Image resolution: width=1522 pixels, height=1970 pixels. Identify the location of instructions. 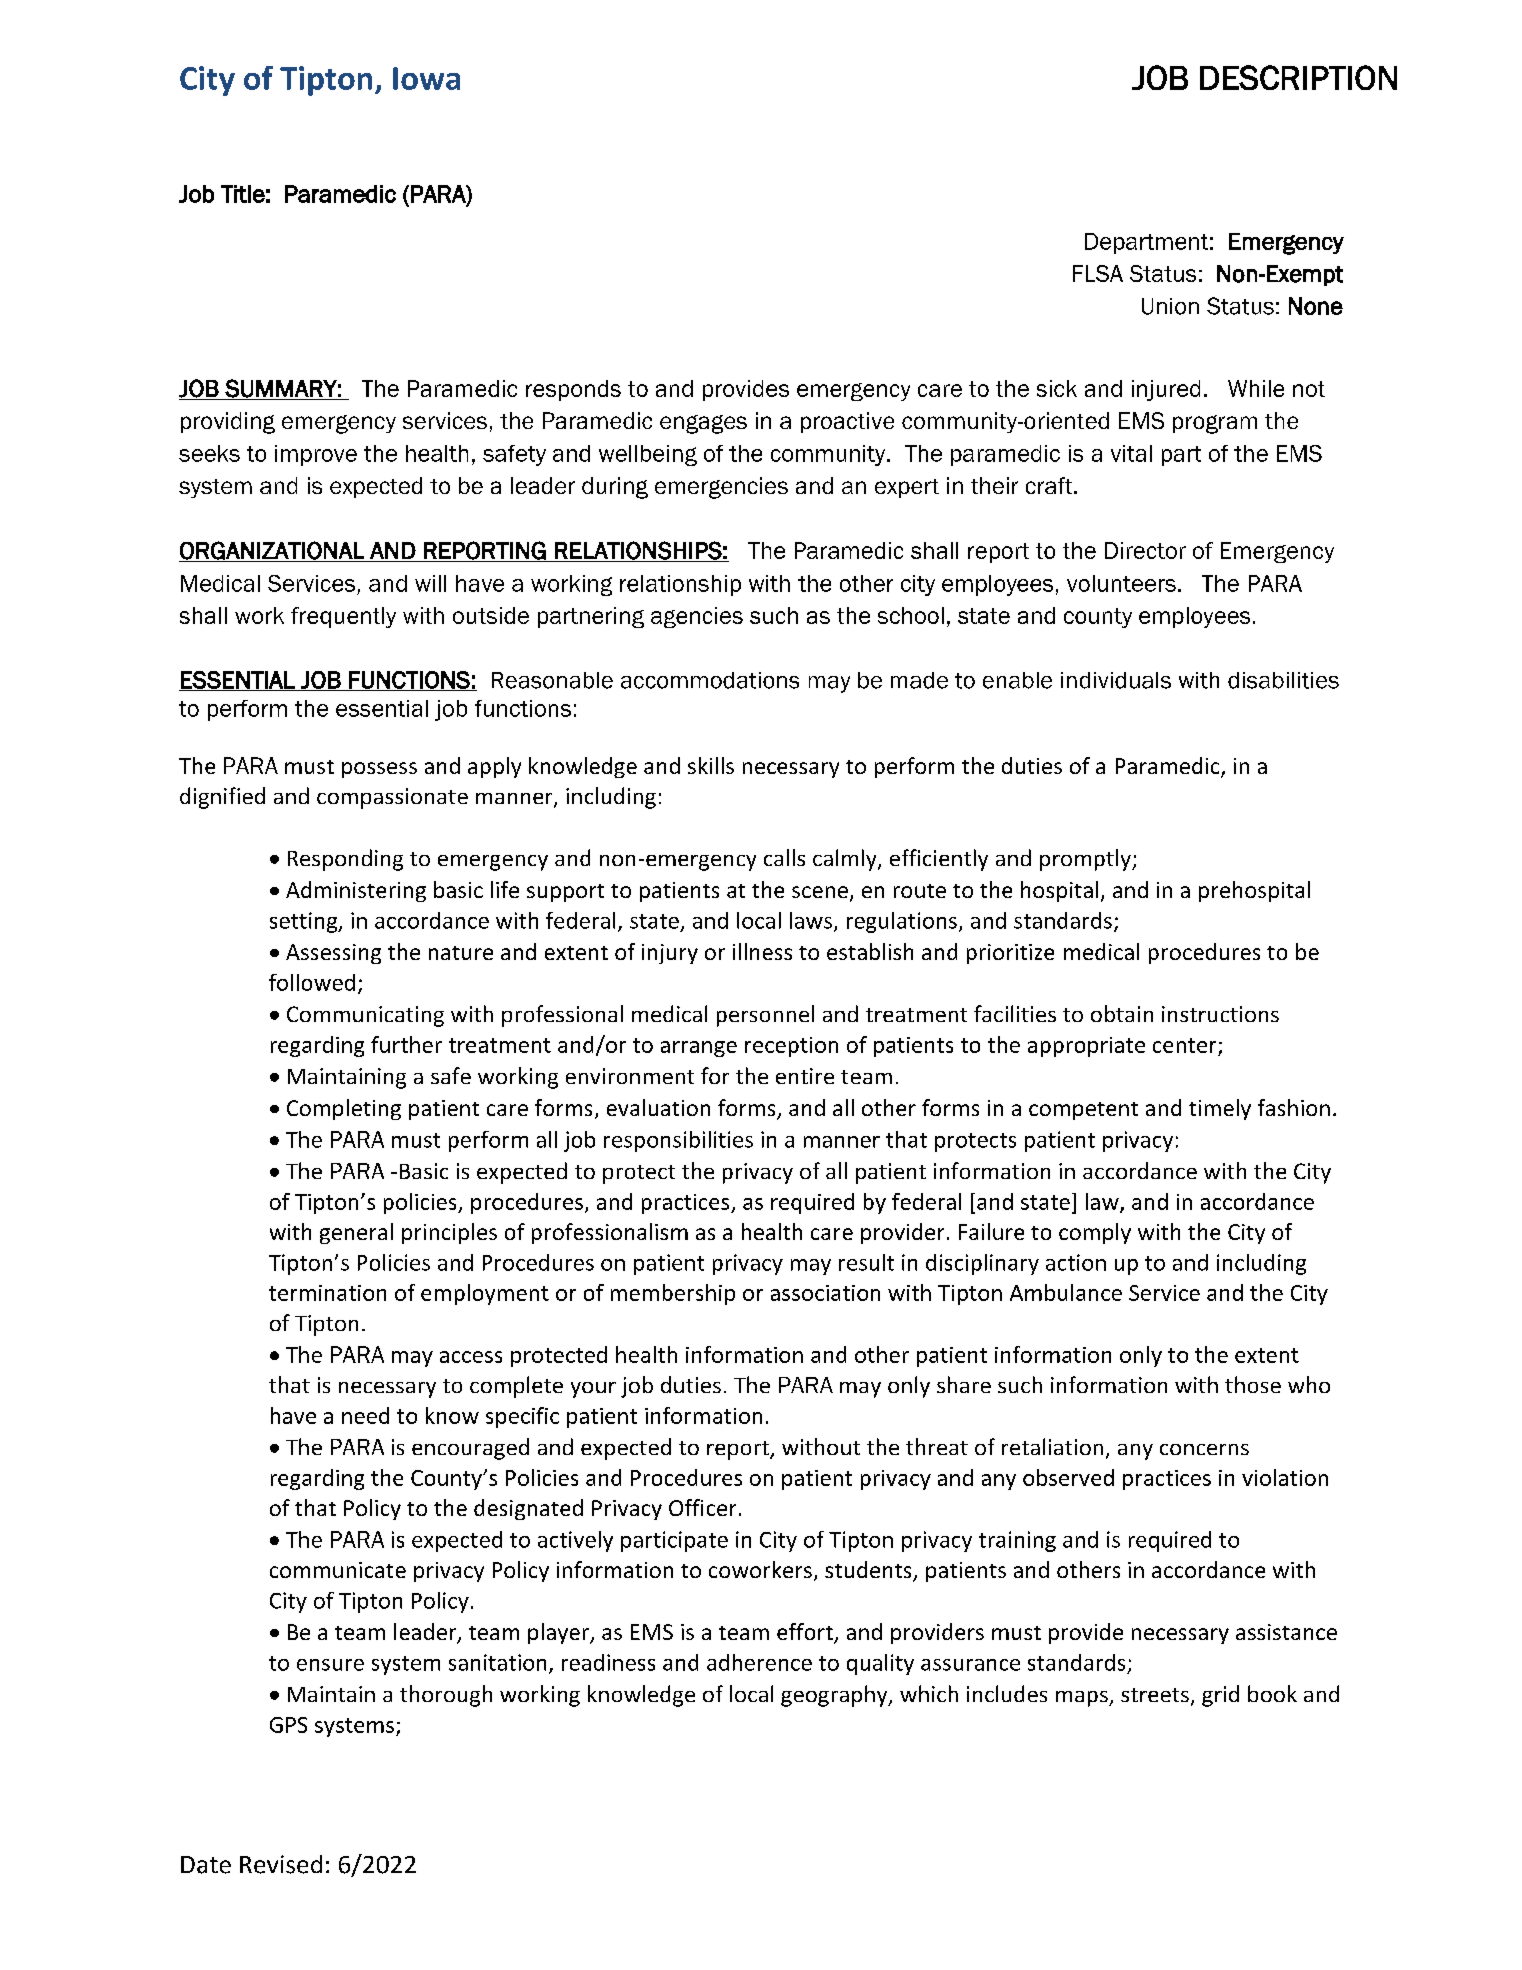
(1220, 1014).
